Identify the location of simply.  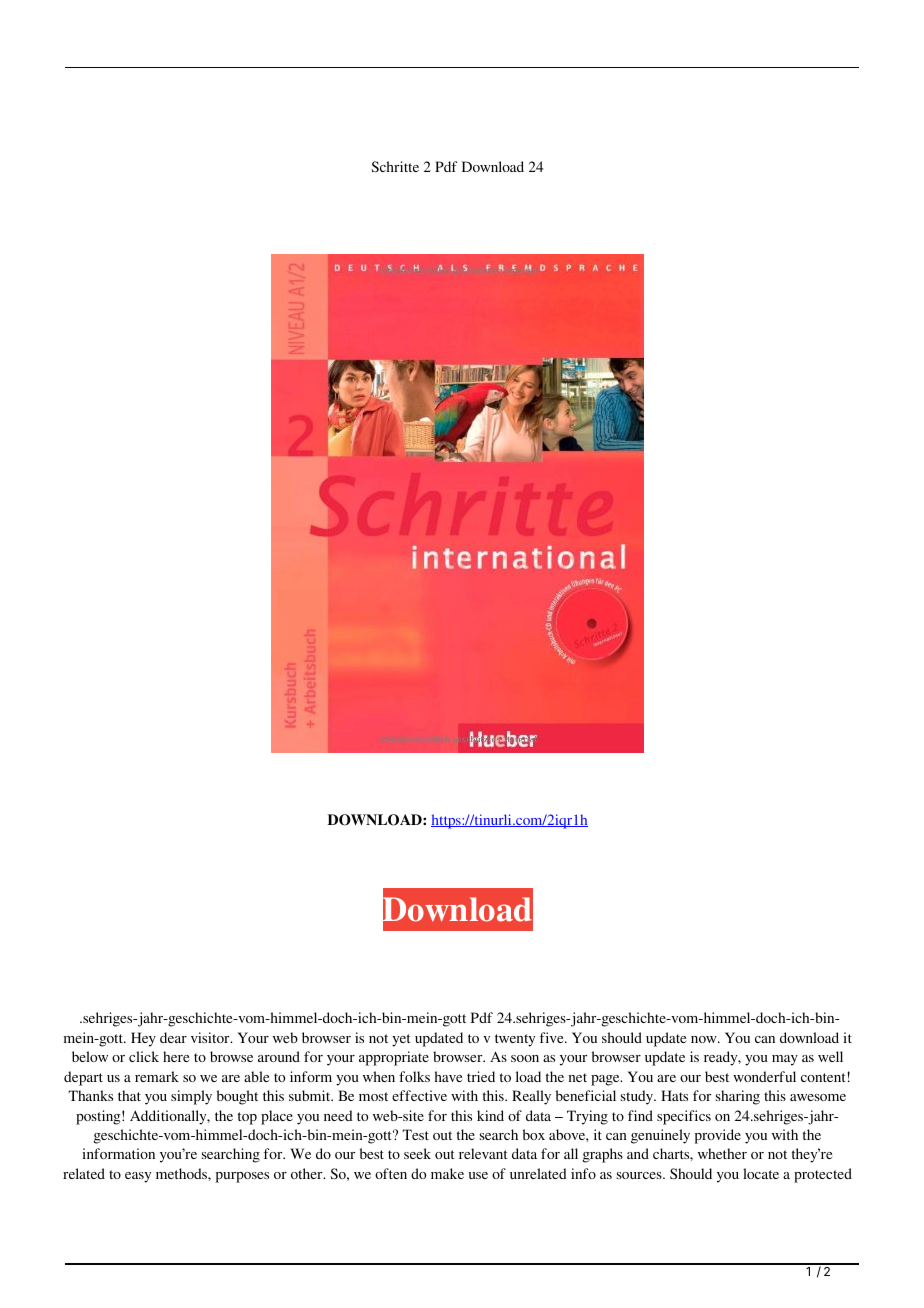
(191, 1097).
